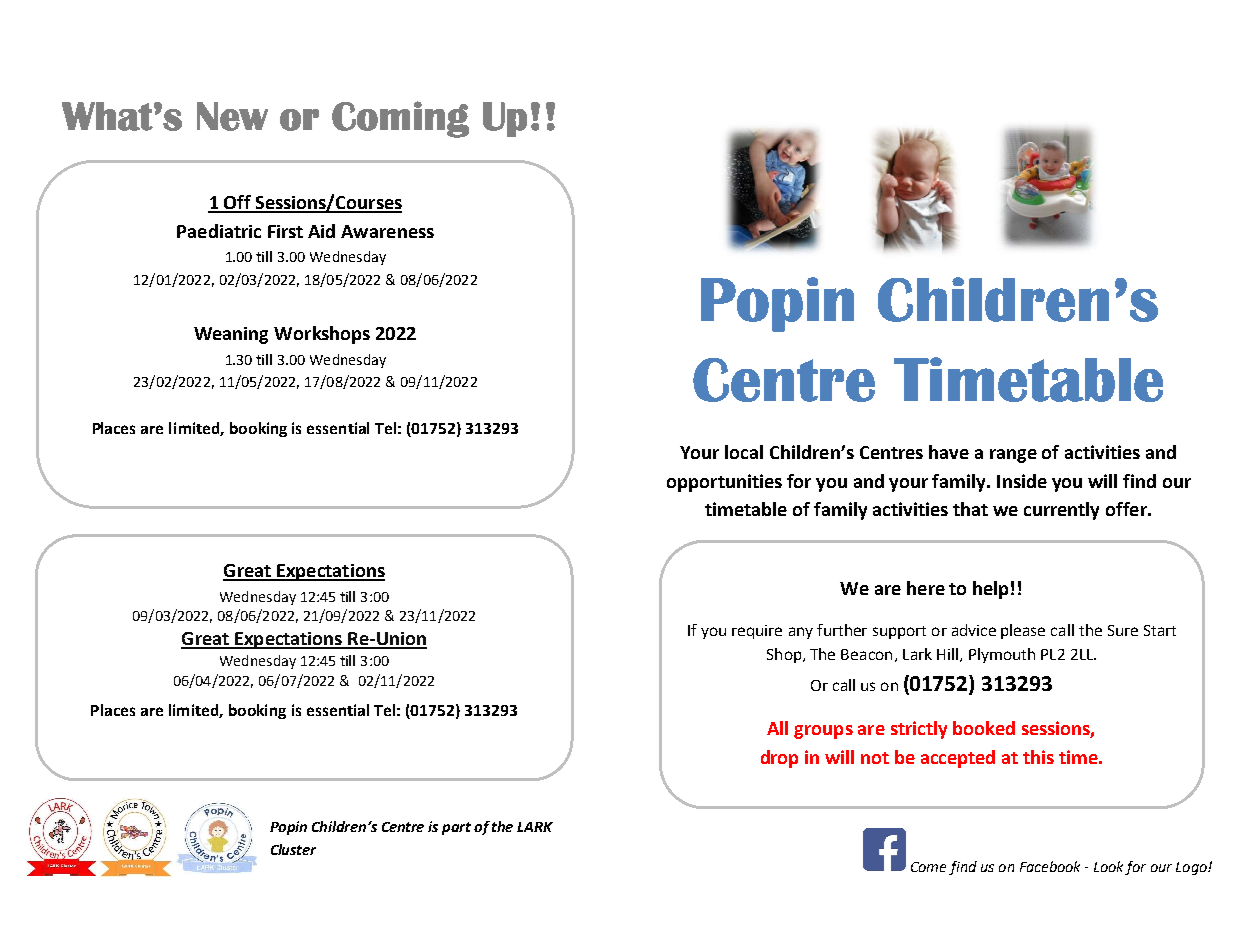  I want to click on require, so click(757, 632).
